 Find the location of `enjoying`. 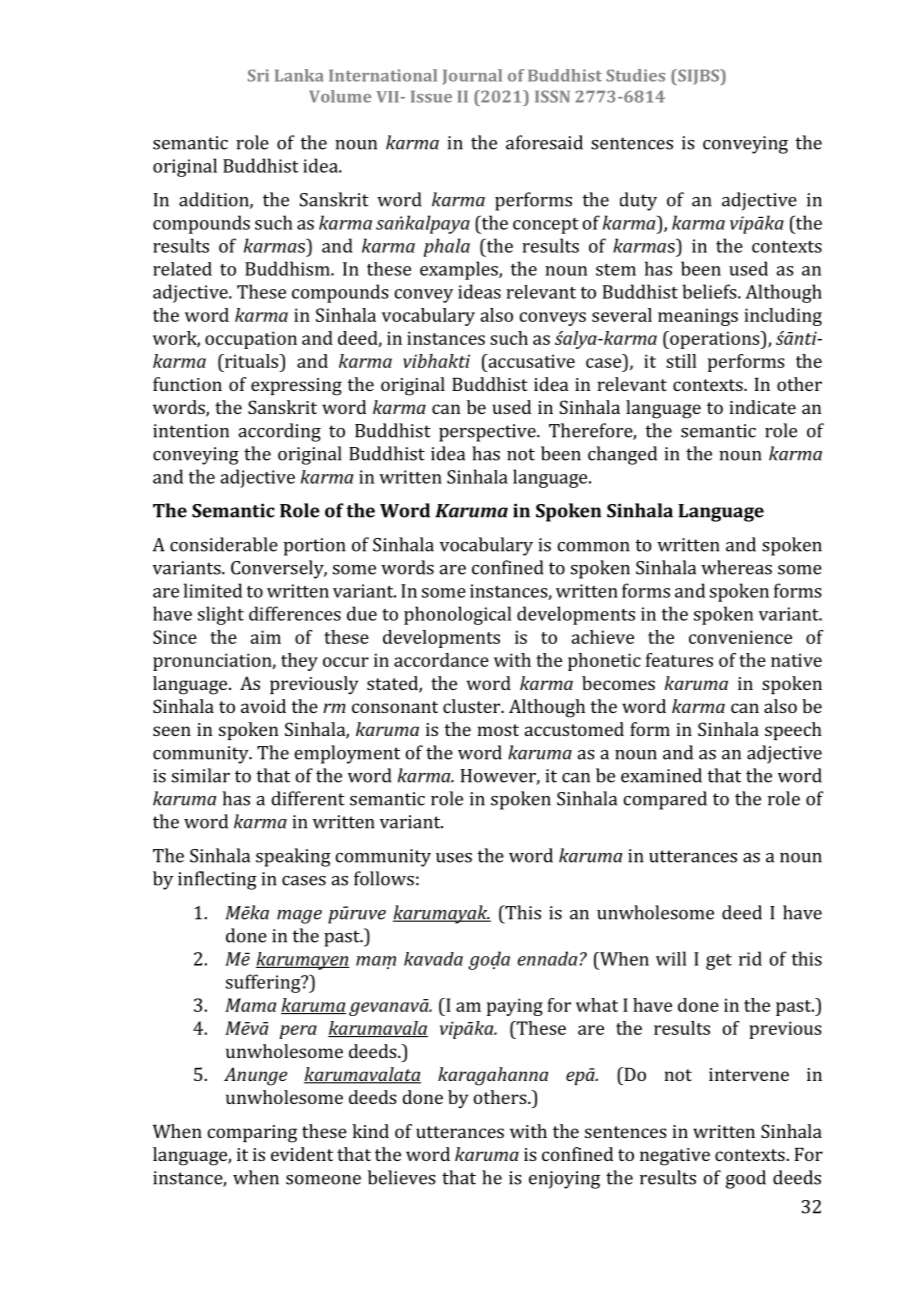

enjoying is located at coordinates (564, 1180).
